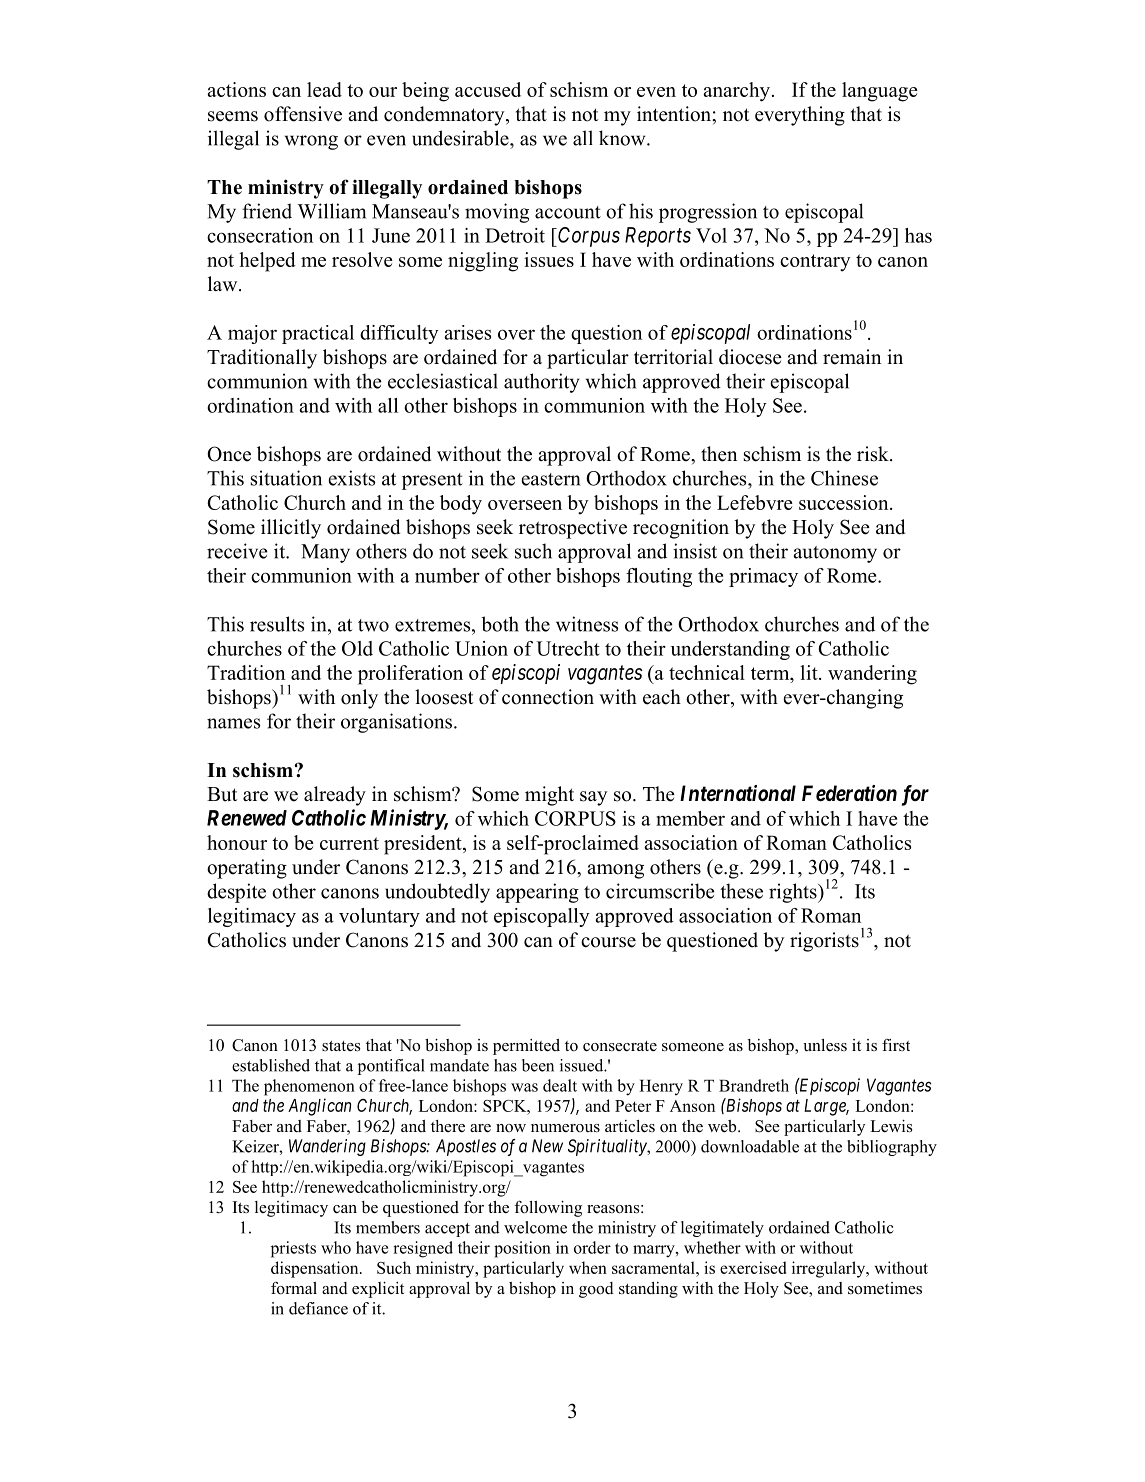  Describe the element at coordinates (359, 699) in the screenshot. I see `only` at that location.
